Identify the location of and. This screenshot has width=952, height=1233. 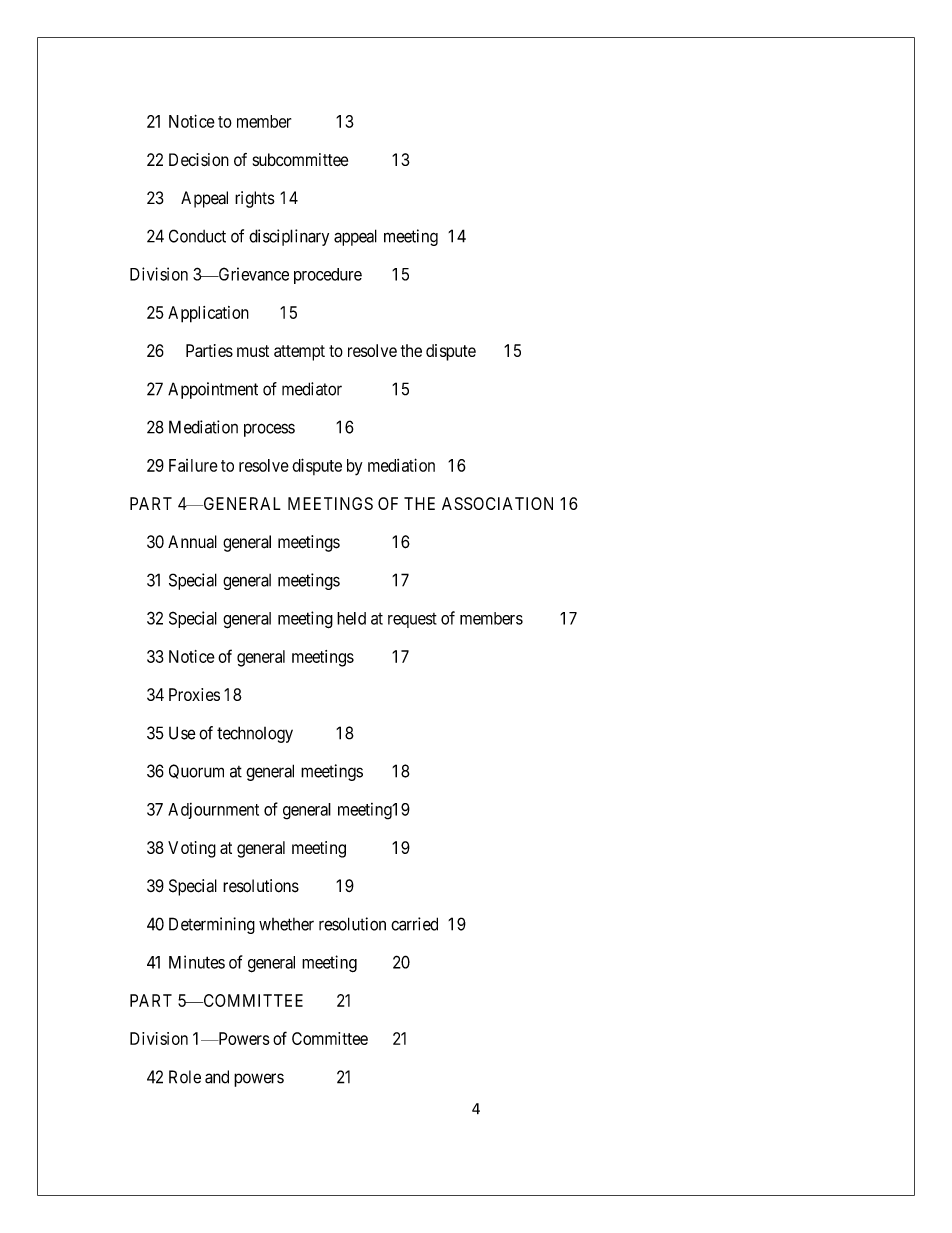
(217, 1077).
